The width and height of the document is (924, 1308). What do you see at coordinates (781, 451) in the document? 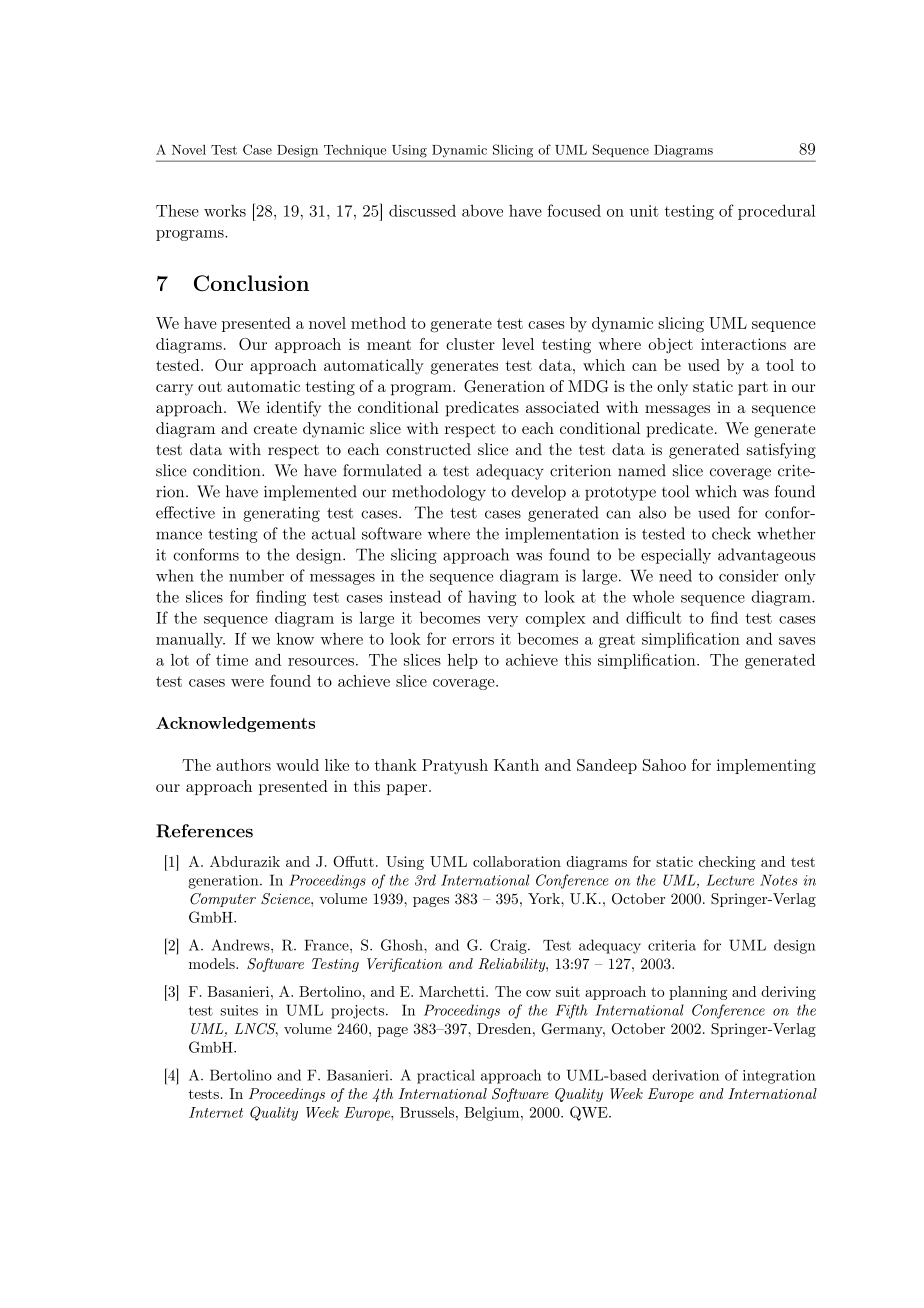
I see `satisfying` at bounding box center [781, 451].
